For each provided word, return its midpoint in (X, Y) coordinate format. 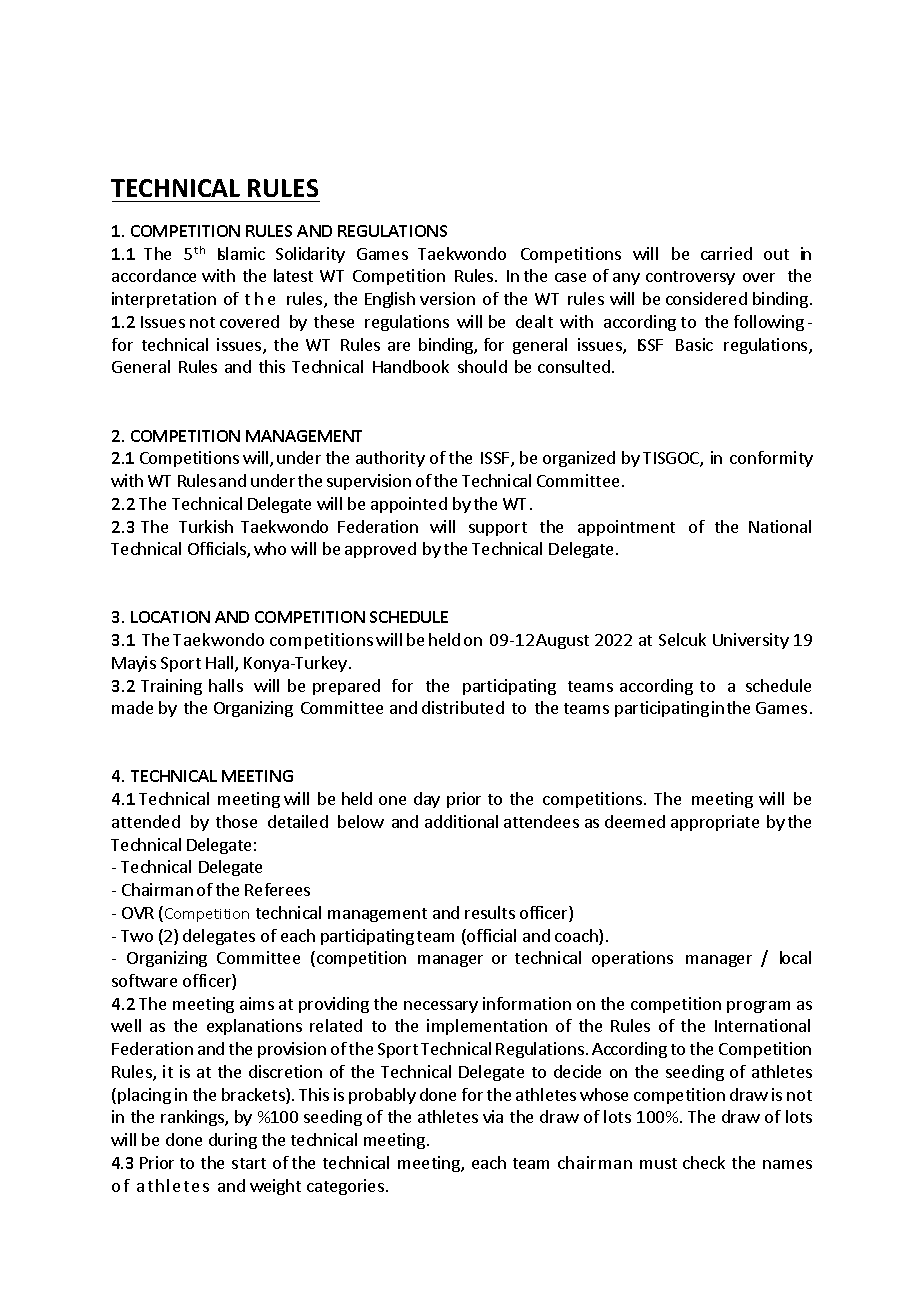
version (447, 298)
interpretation (164, 300)
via (493, 1116)
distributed (463, 707)
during (233, 1141)
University (751, 641)
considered (706, 298)
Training (171, 687)
